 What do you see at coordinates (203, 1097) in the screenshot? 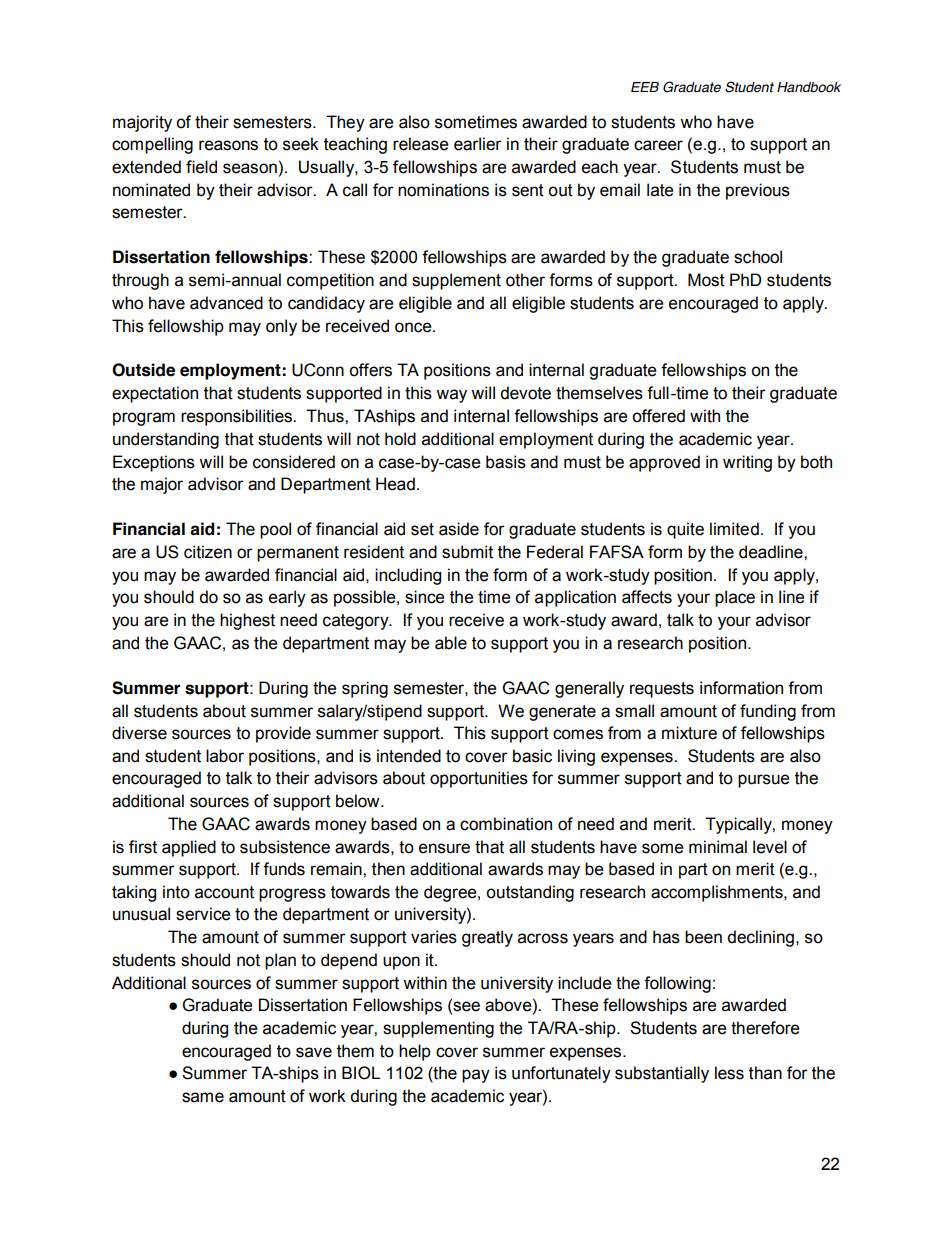
I see `same` at bounding box center [203, 1097].
